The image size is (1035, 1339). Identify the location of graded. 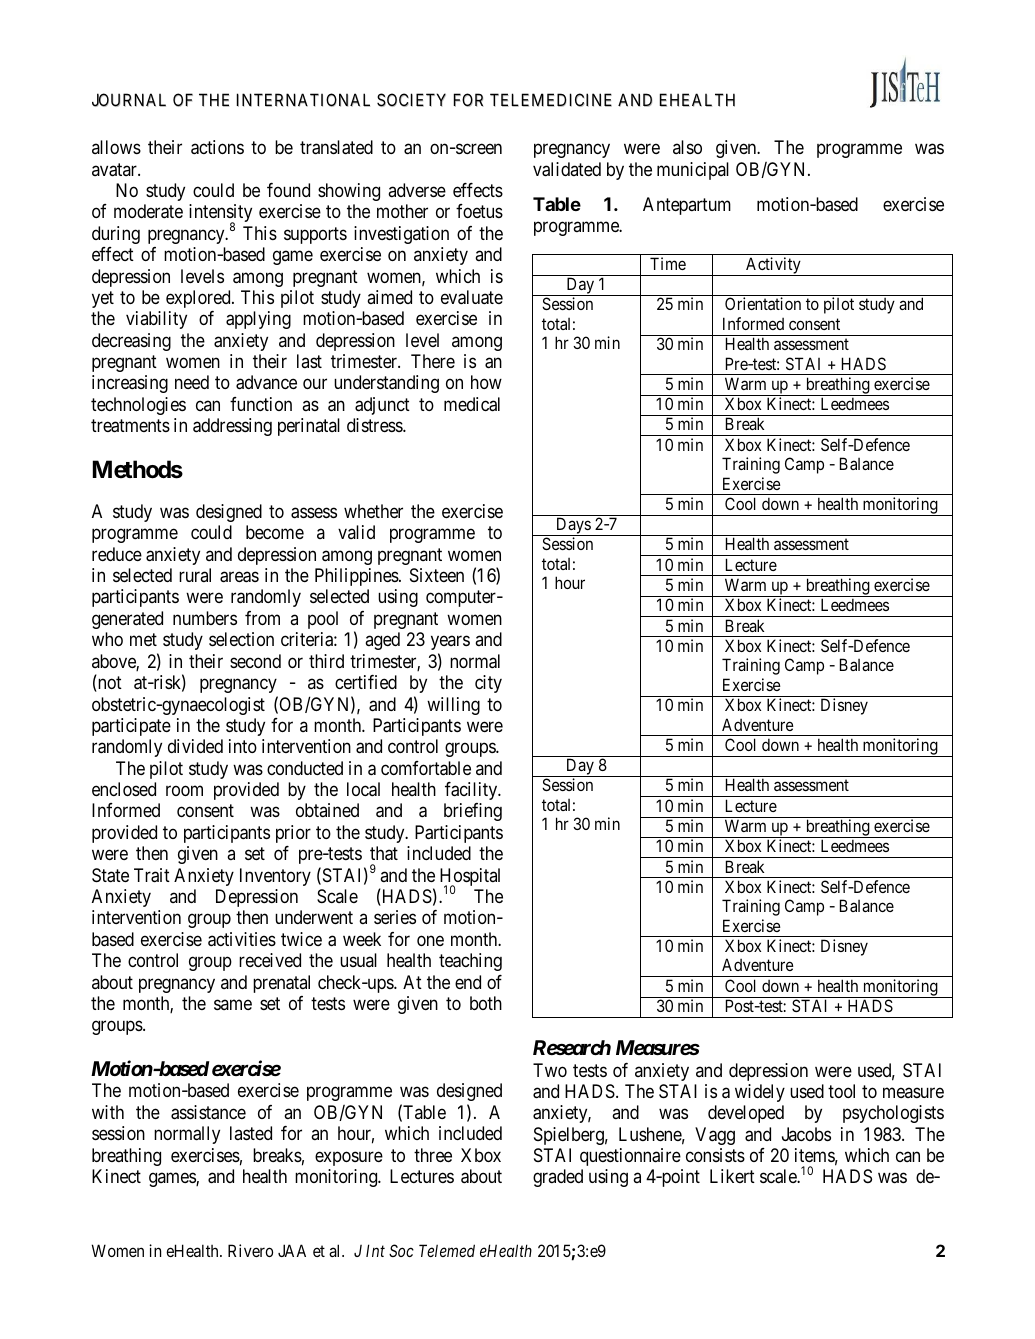
(558, 1178).
